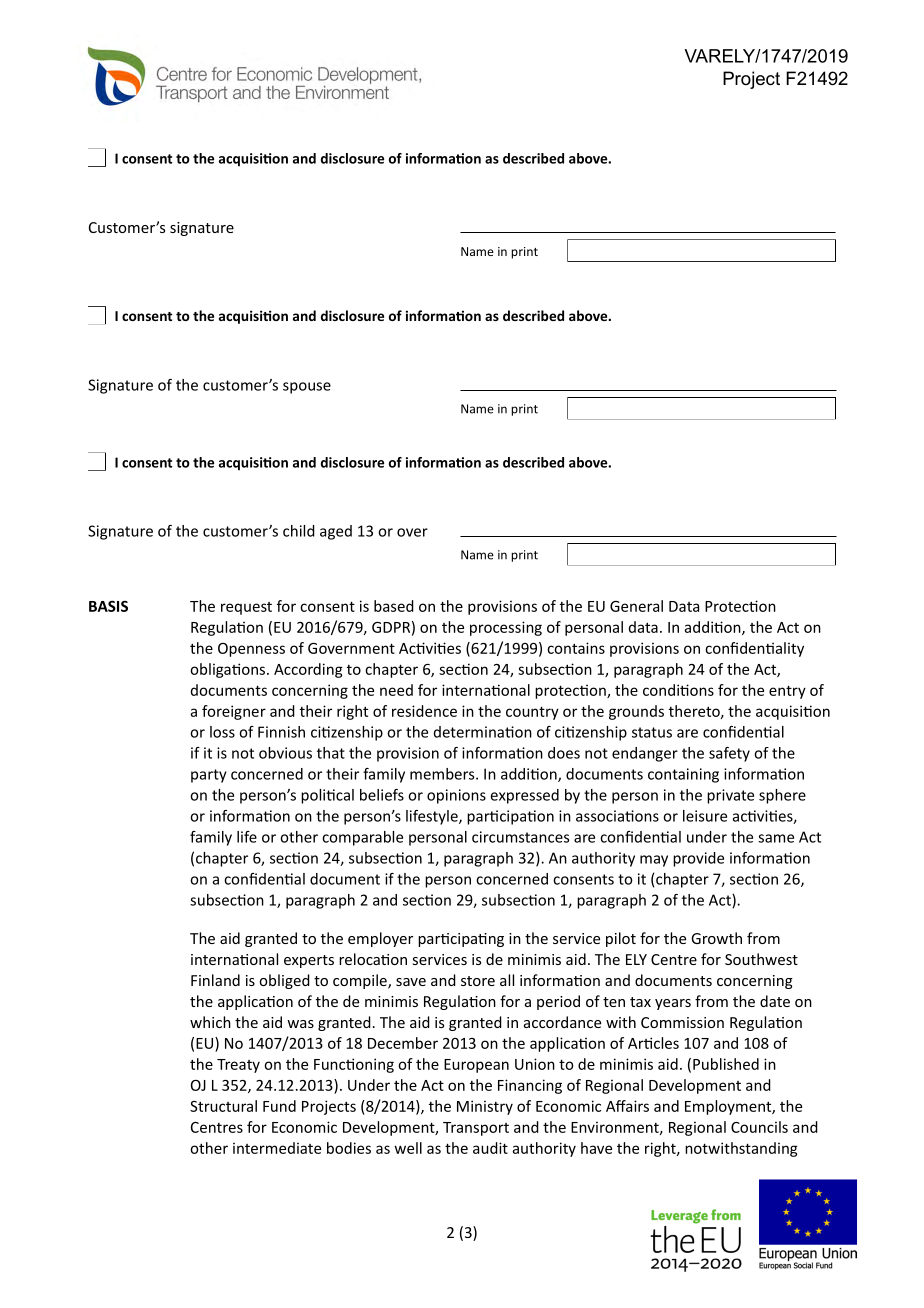  I want to click on spouse, so click(307, 388).
